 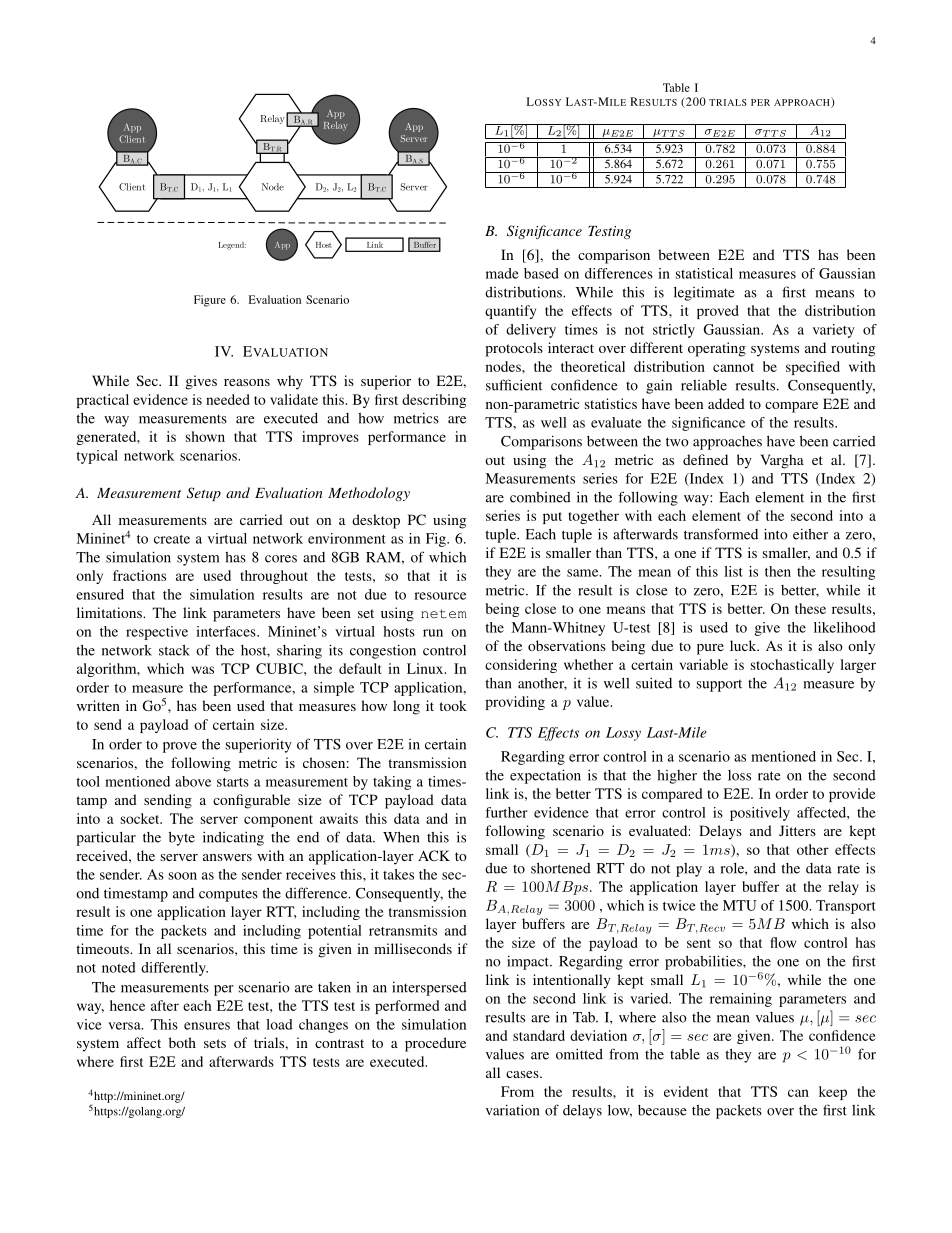 What do you see at coordinates (210, 301) in the screenshot?
I see `Figure` at bounding box center [210, 301].
